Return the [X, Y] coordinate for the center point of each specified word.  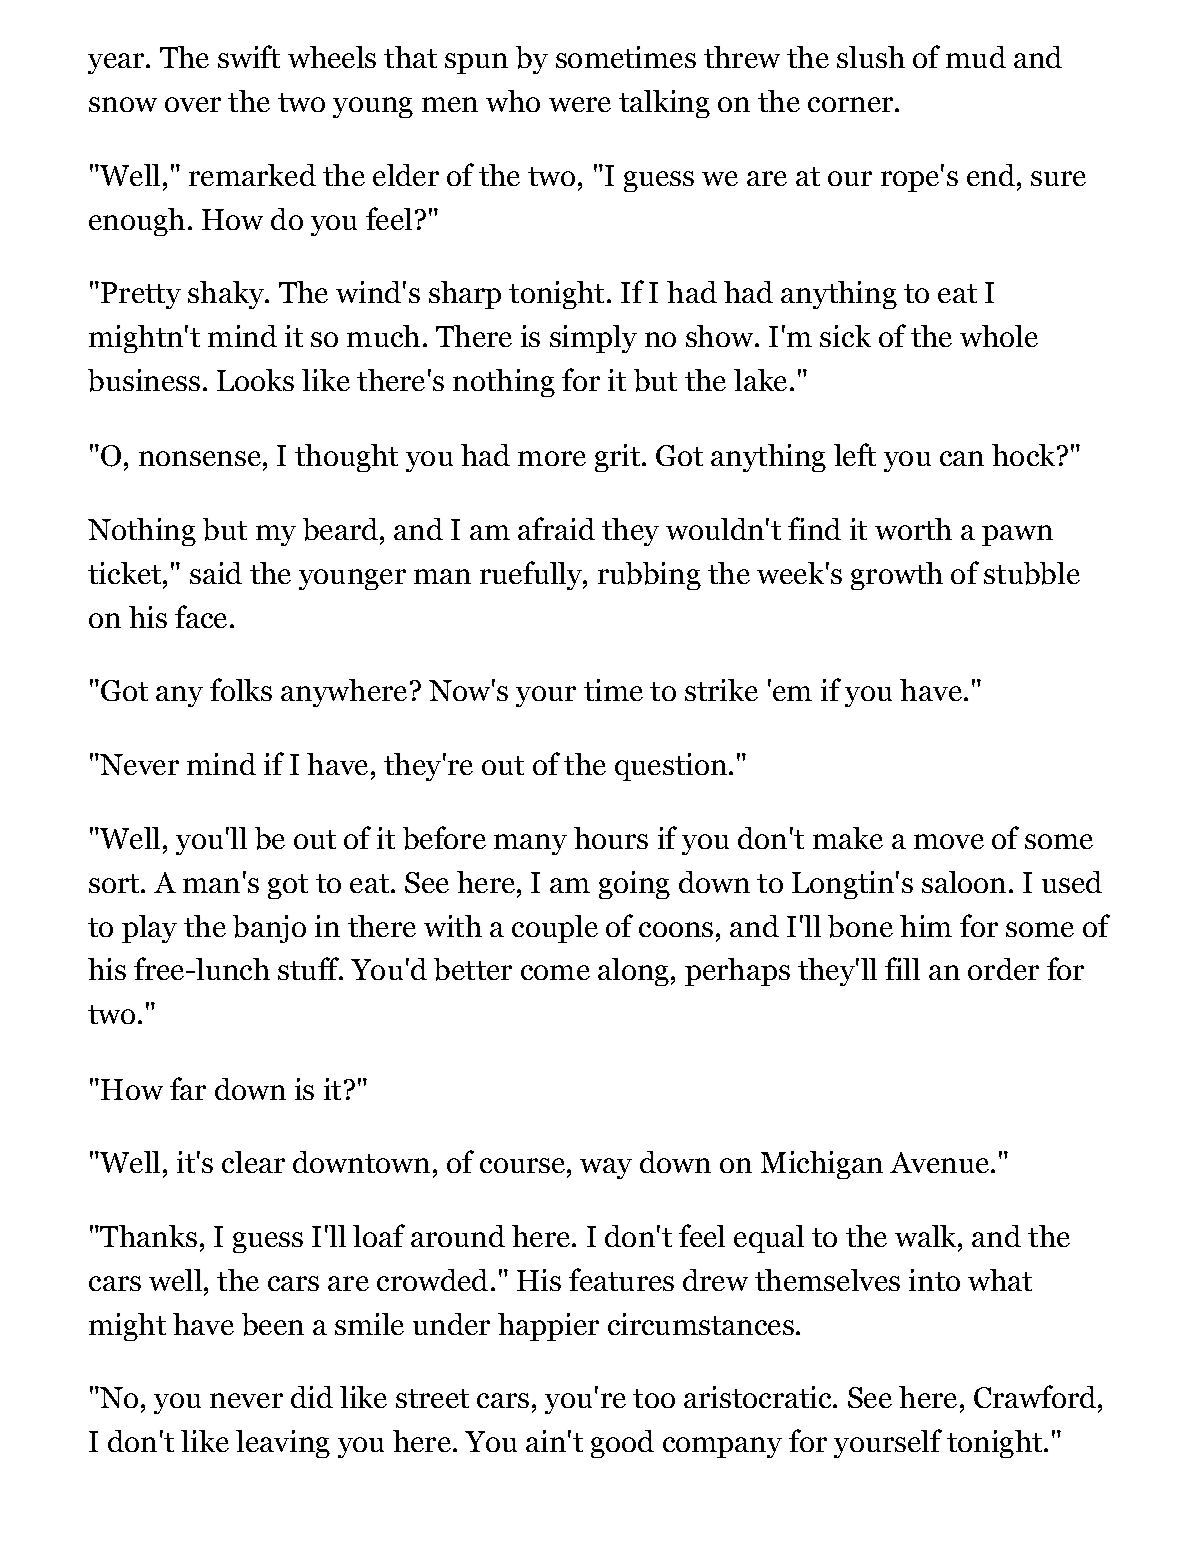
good [622, 1444]
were [580, 104]
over [193, 104]
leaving [283, 1444]
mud [976, 57]
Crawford [1036, 1398]
